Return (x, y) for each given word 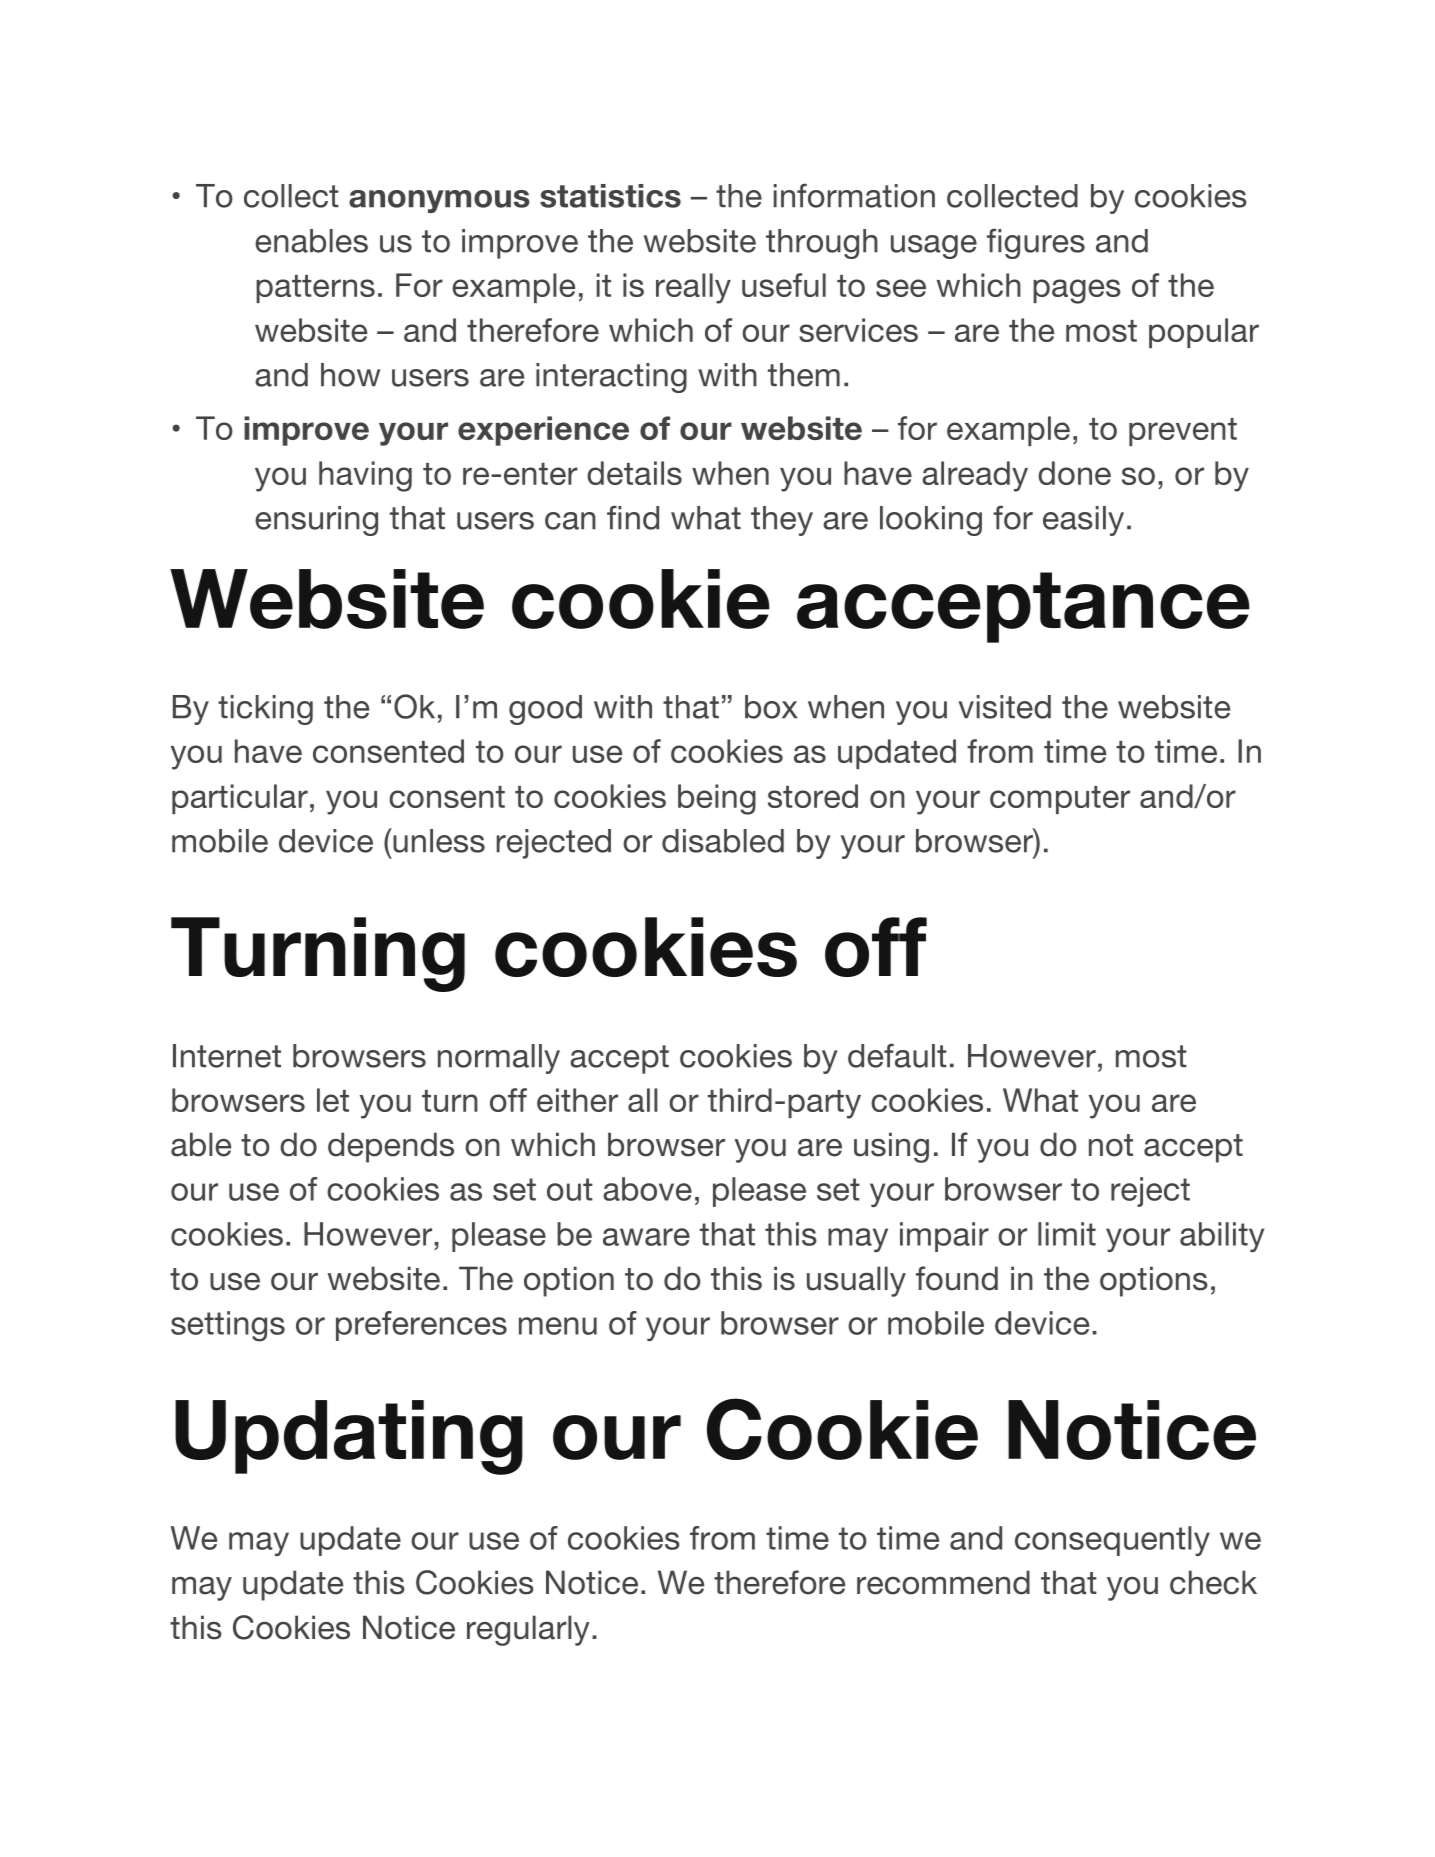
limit (1067, 1234)
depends (391, 1147)
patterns (315, 289)
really (693, 288)
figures (1036, 243)
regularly (528, 1630)
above (647, 1189)
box (771, 707)
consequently (1112, 1541)
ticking (265, 710)
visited (1004, 707)
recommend (943, 1582)
